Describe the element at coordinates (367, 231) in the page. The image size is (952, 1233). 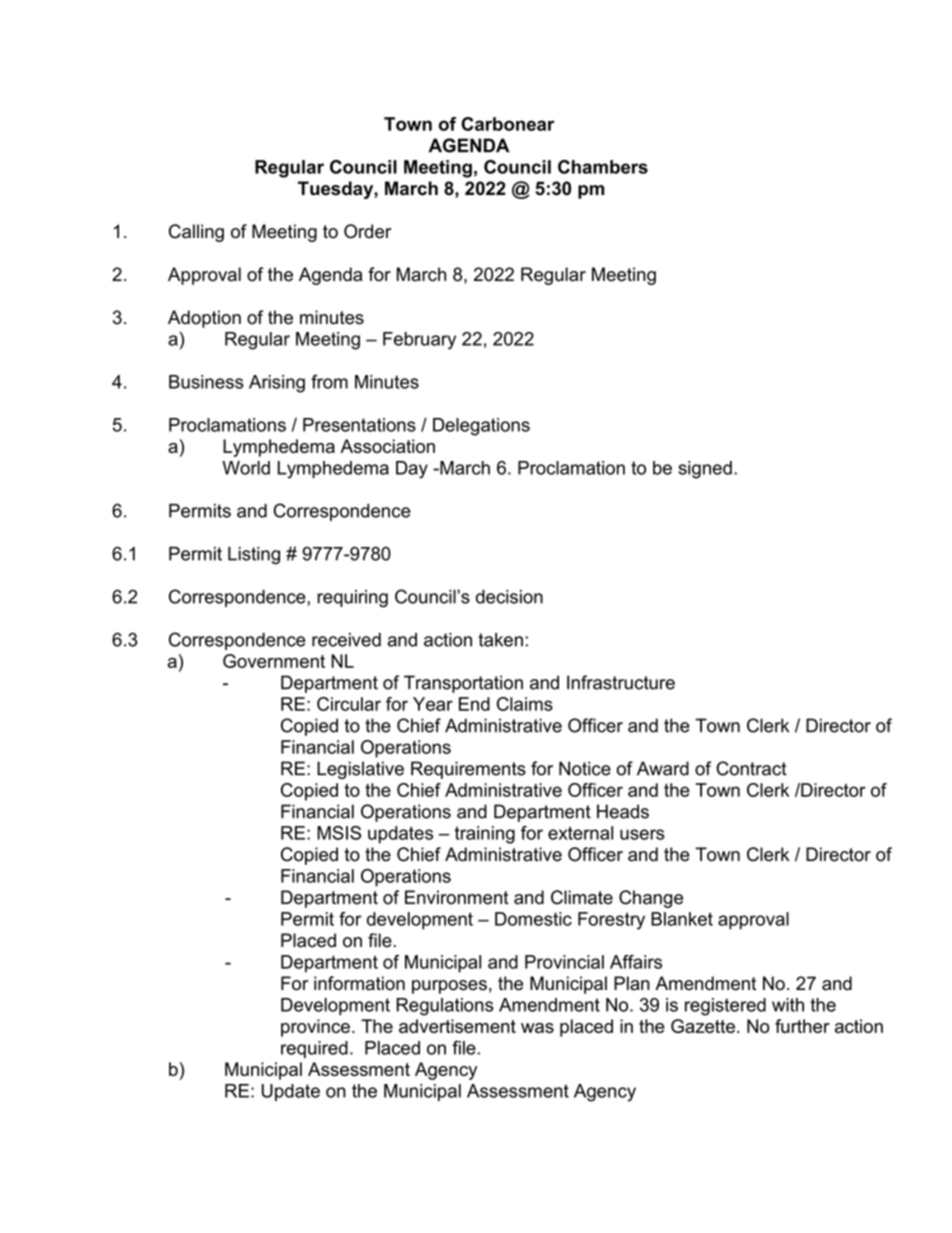
I see `Order` at that location.
